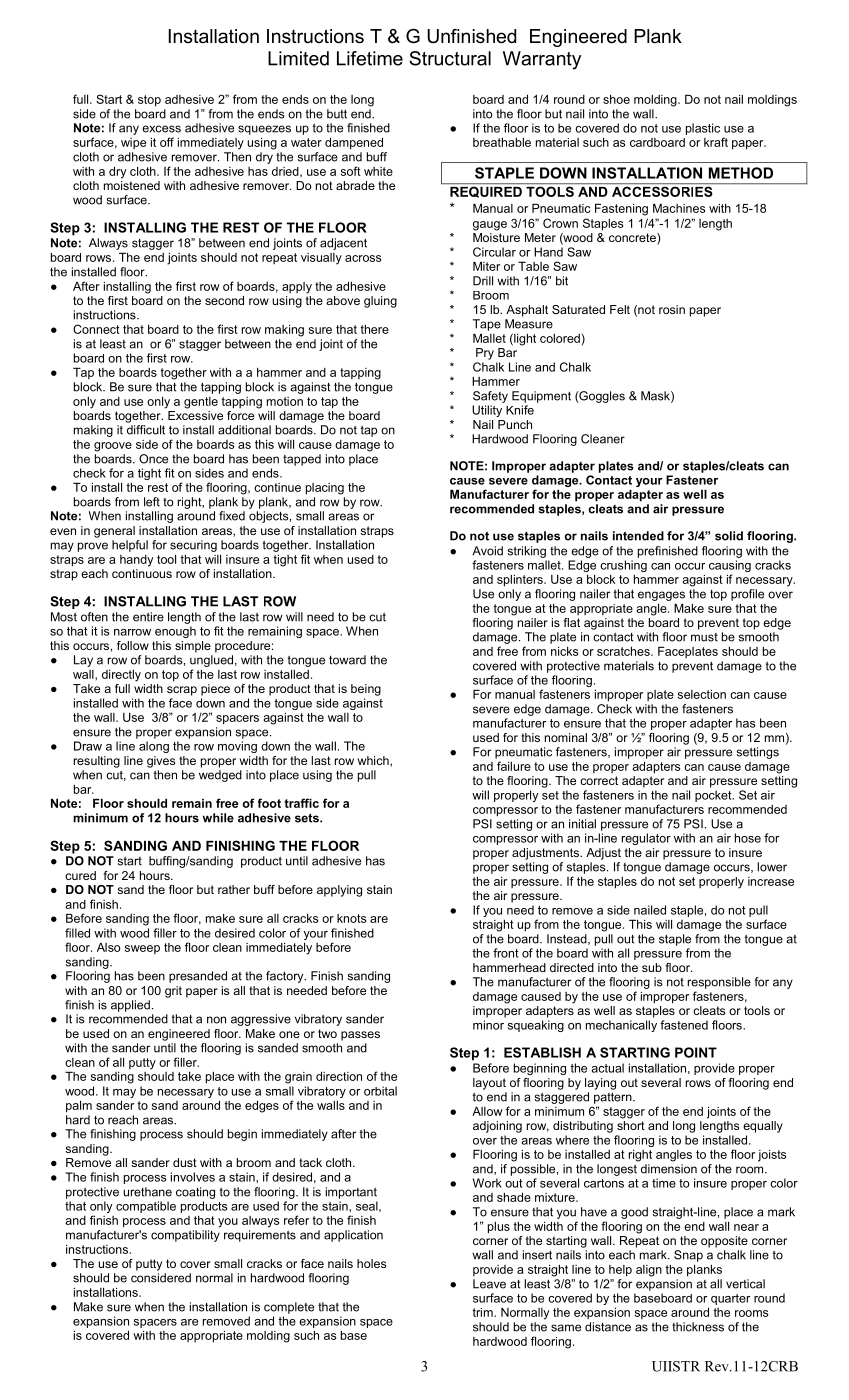 The width and height of the image is (849, 1400). Describe the element at coordinates (702, 694) in the image. I see `selection` at that location.
